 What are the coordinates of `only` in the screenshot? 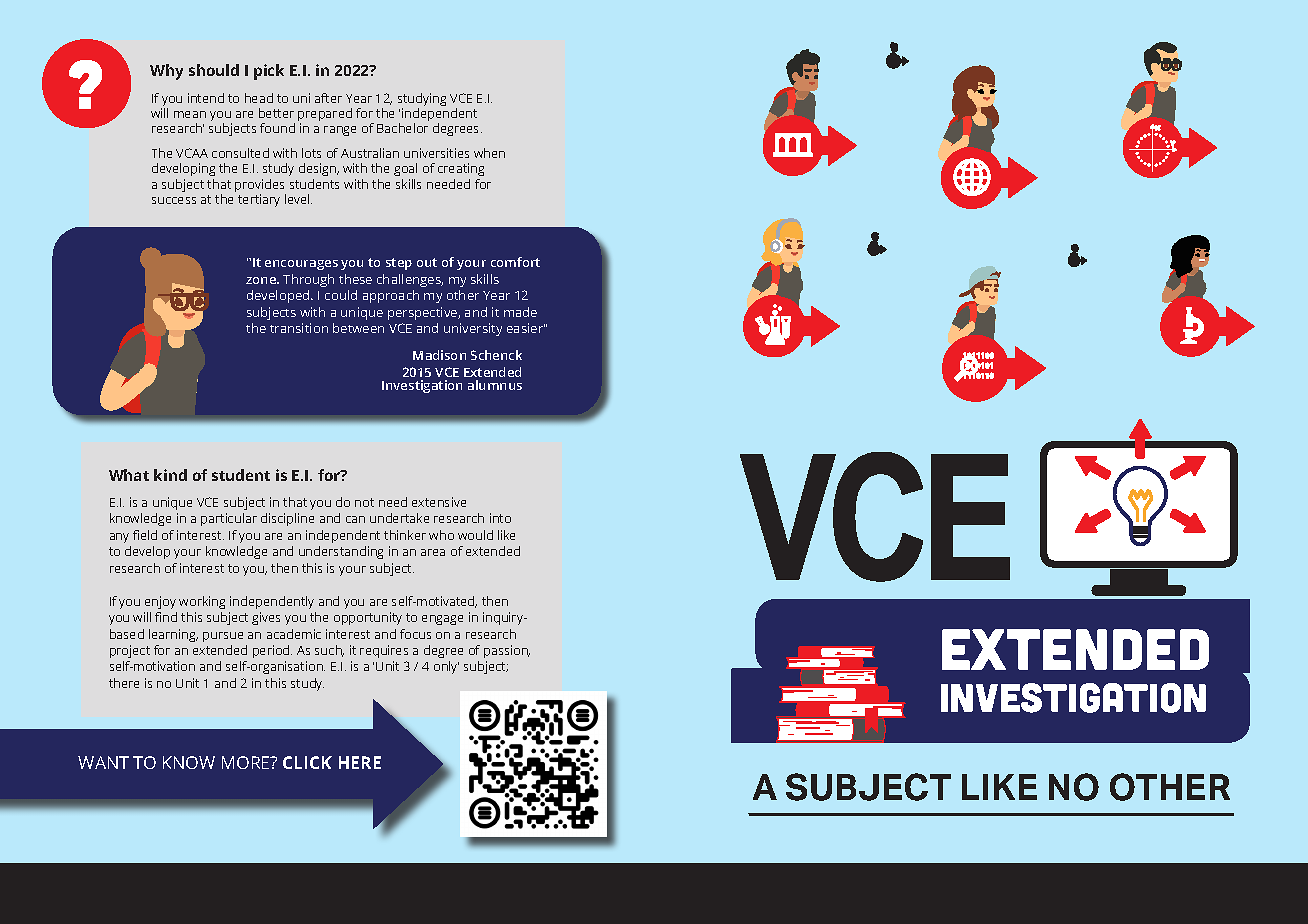 It's located at (446, 667).
